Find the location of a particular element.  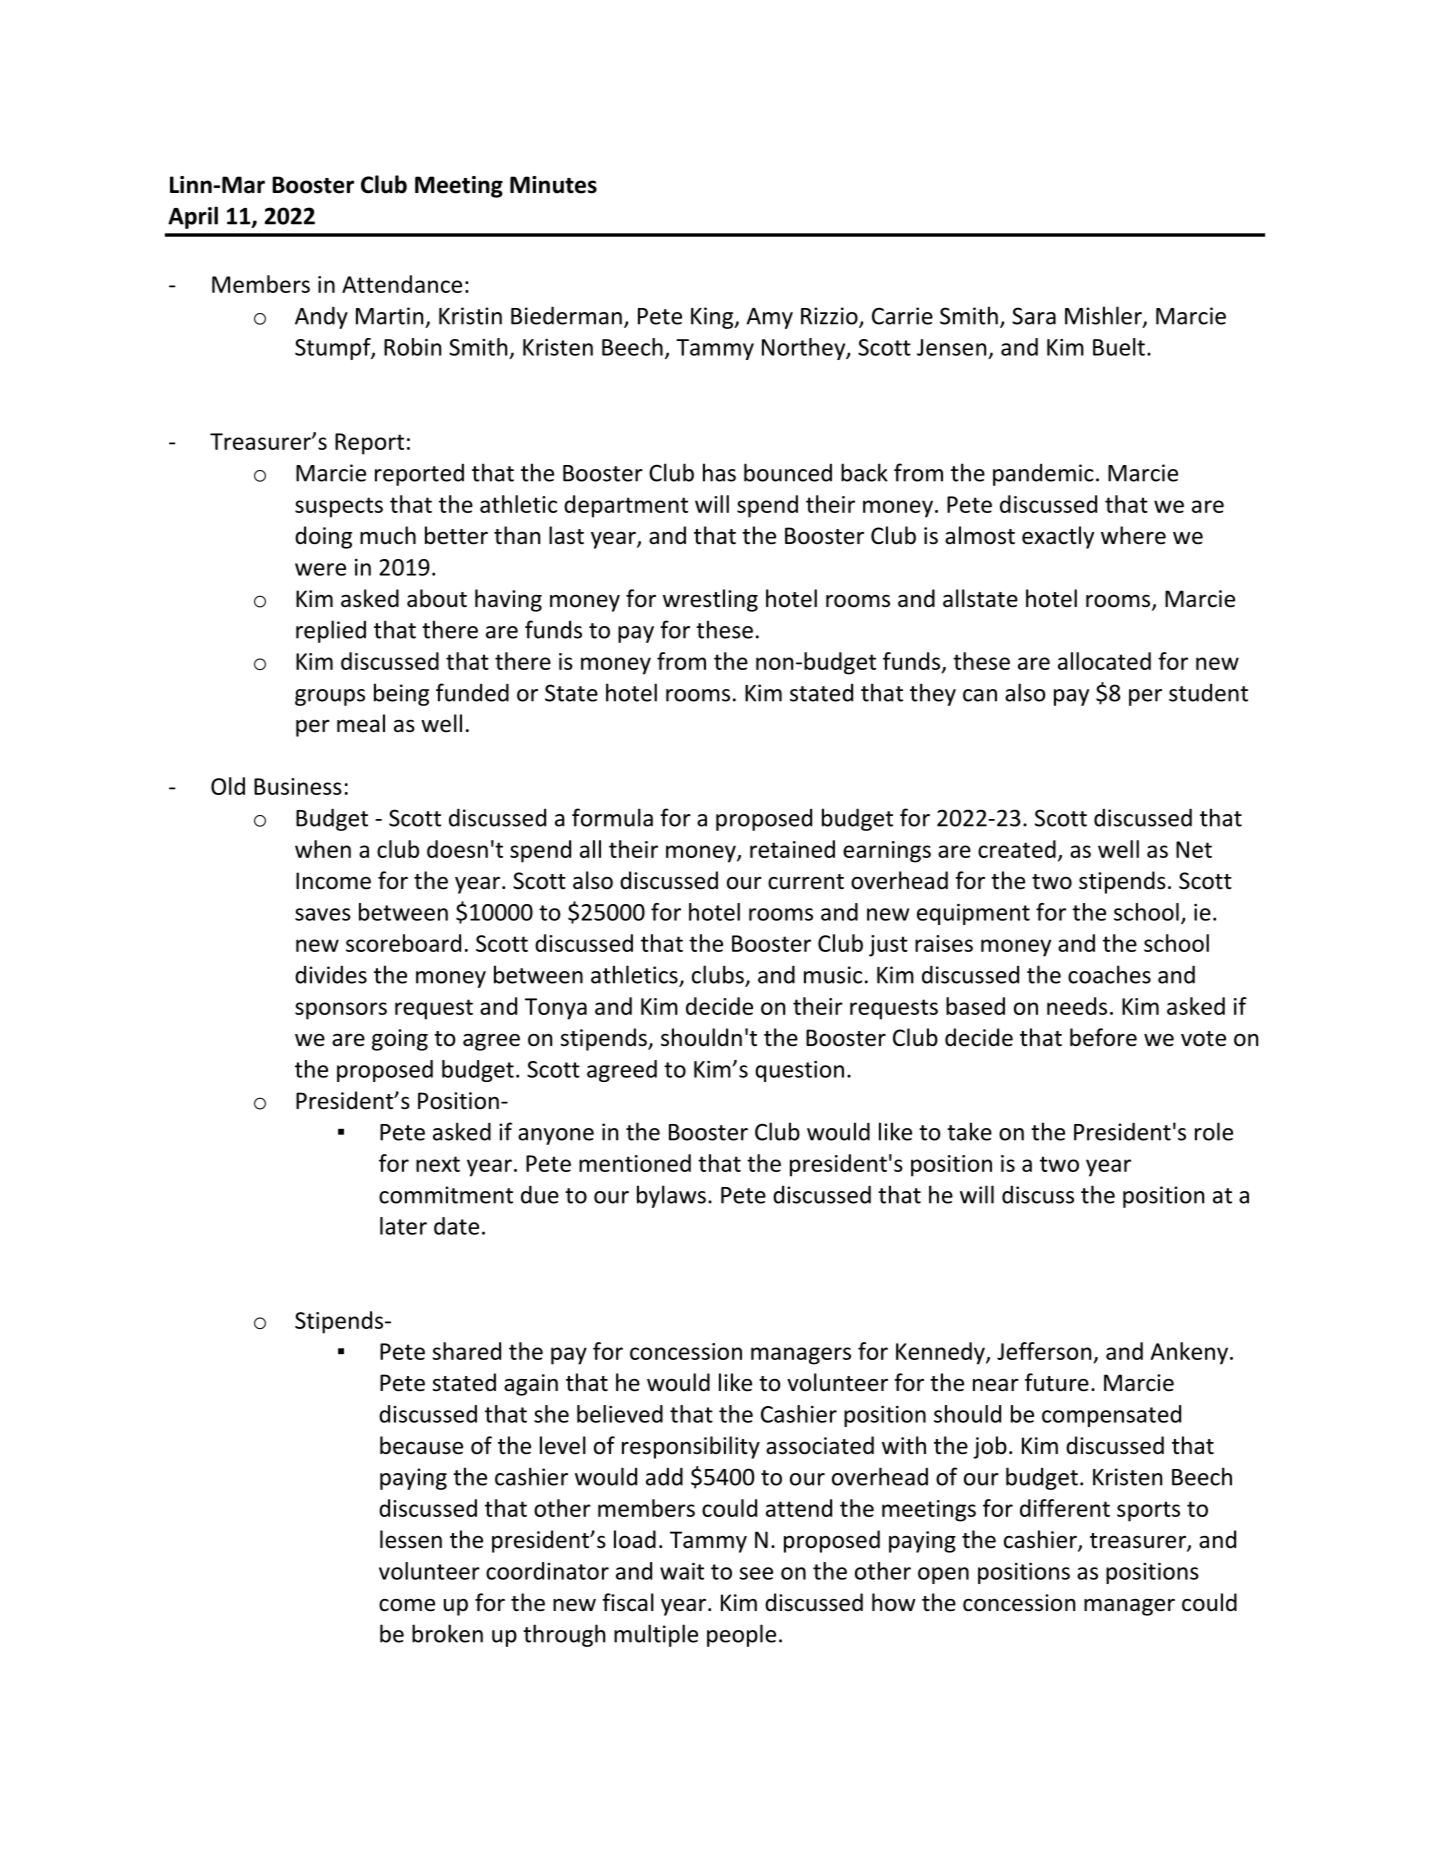

has is located at coordinates (719, 472).
